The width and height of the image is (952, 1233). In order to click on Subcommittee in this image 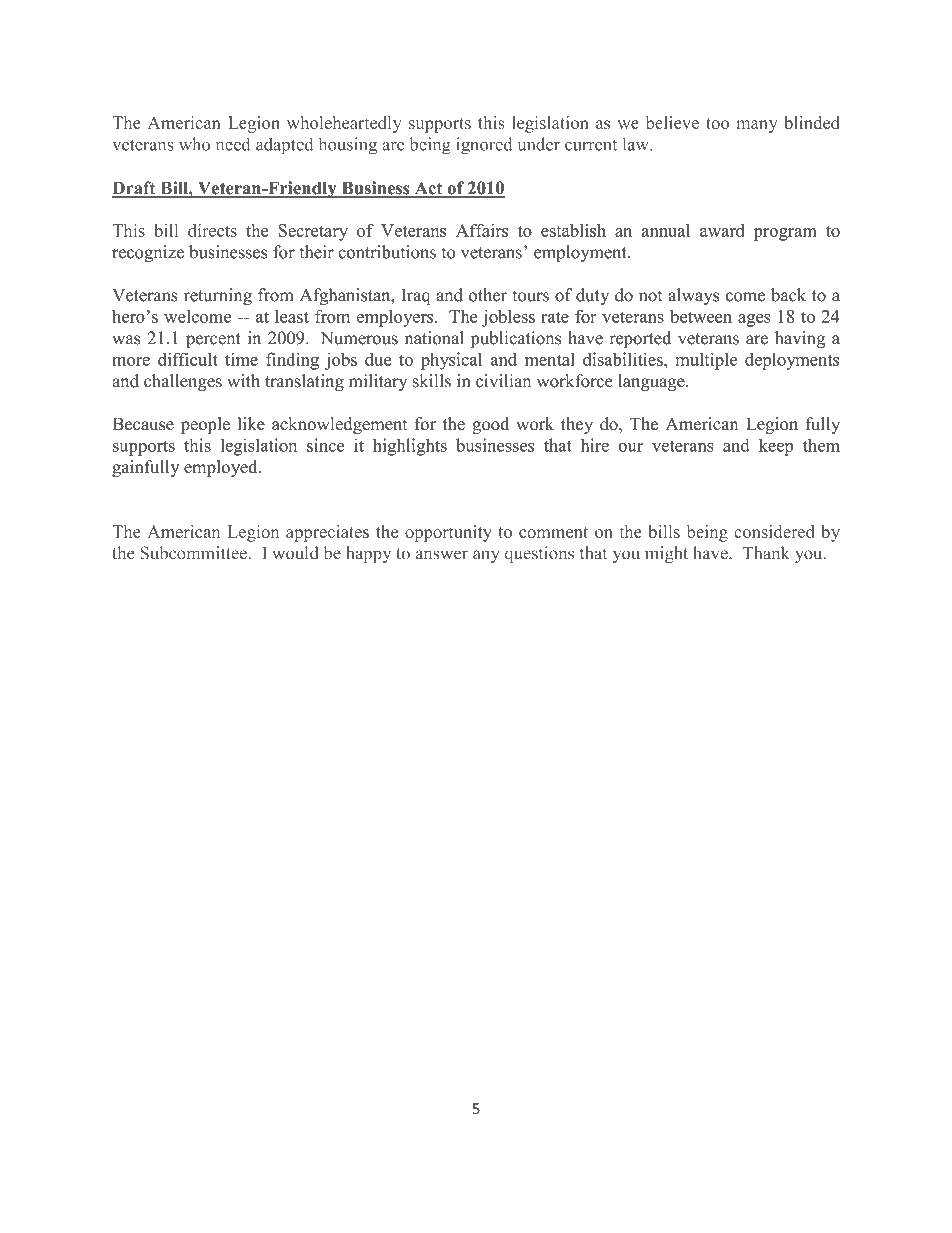, I will do `click(194, 553)`.
